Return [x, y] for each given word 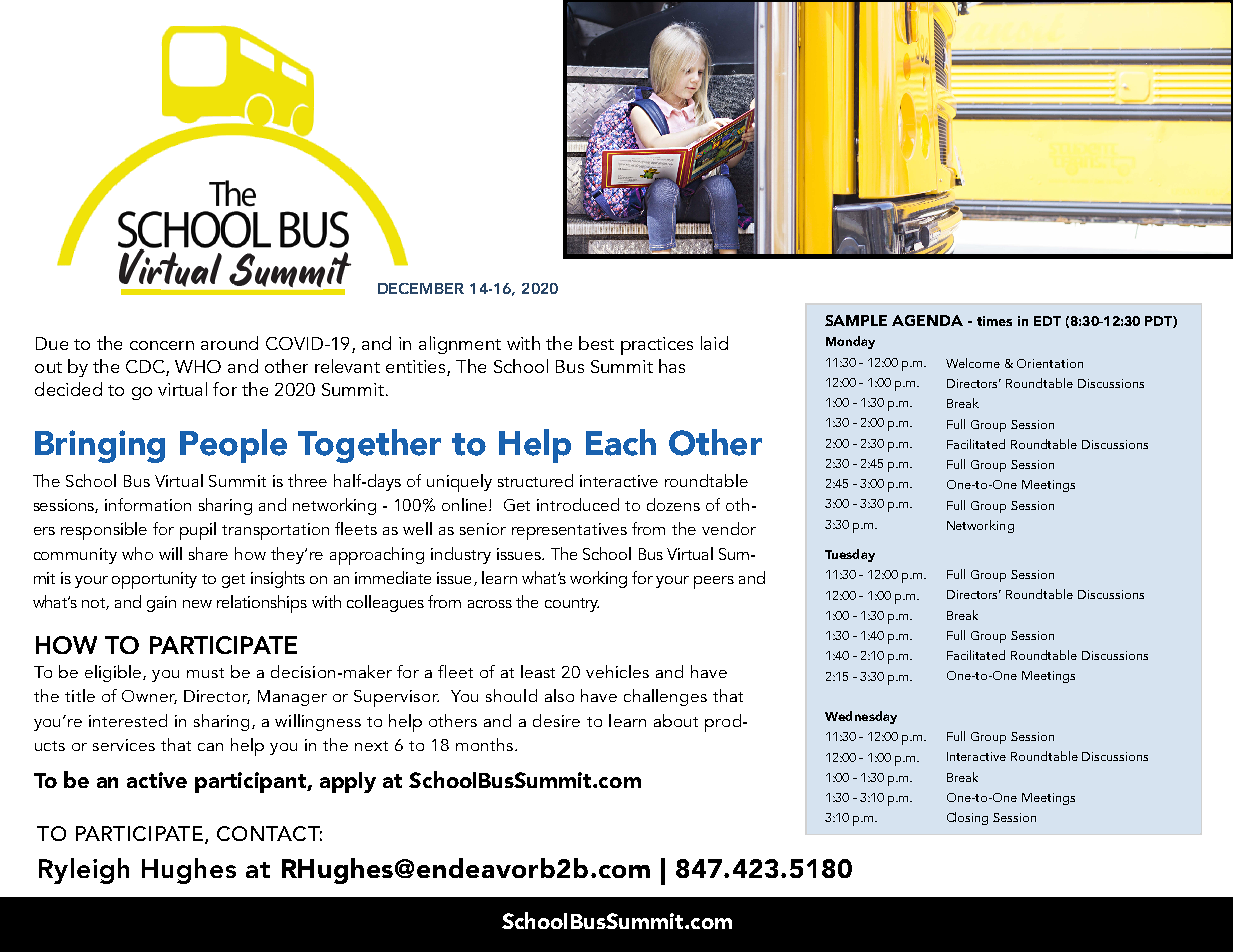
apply [348, 782]
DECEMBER [421, 288]
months [486, 744]
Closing [967, 818]
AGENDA [927, 320]
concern [162, 345]
